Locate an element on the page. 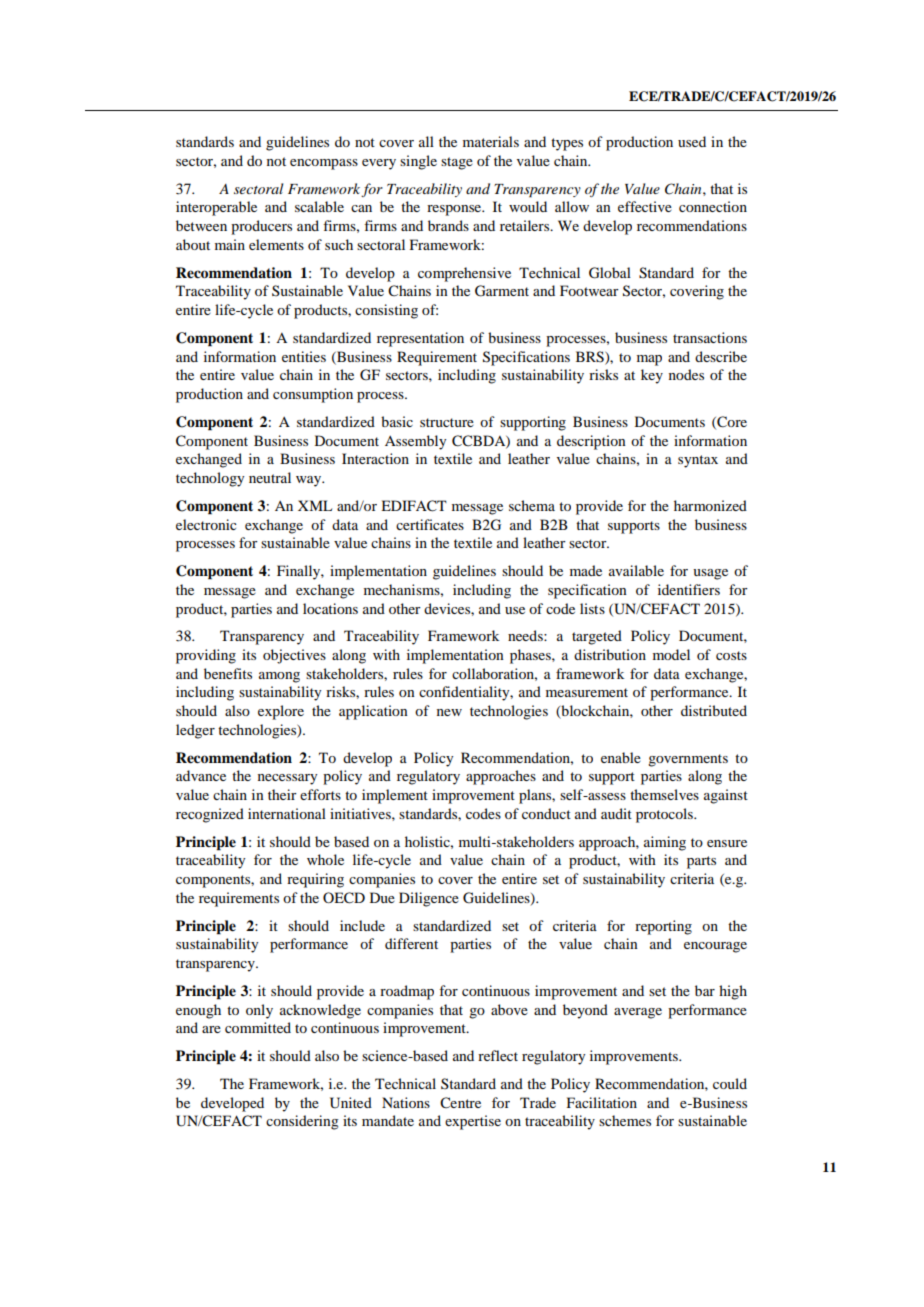  nodes is located at coordinates (686, 374).
